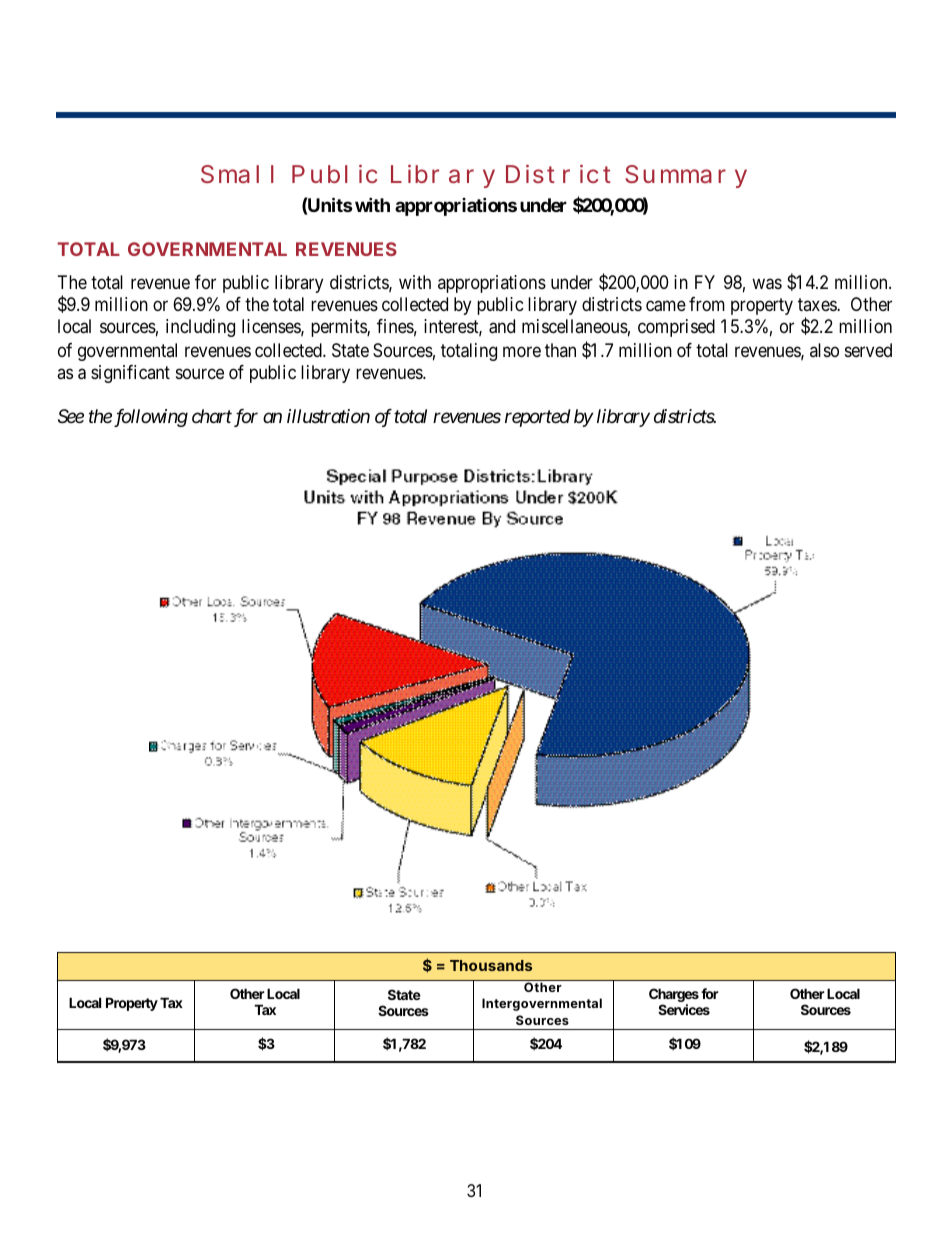  I want to click on was, so click(767, 284).
